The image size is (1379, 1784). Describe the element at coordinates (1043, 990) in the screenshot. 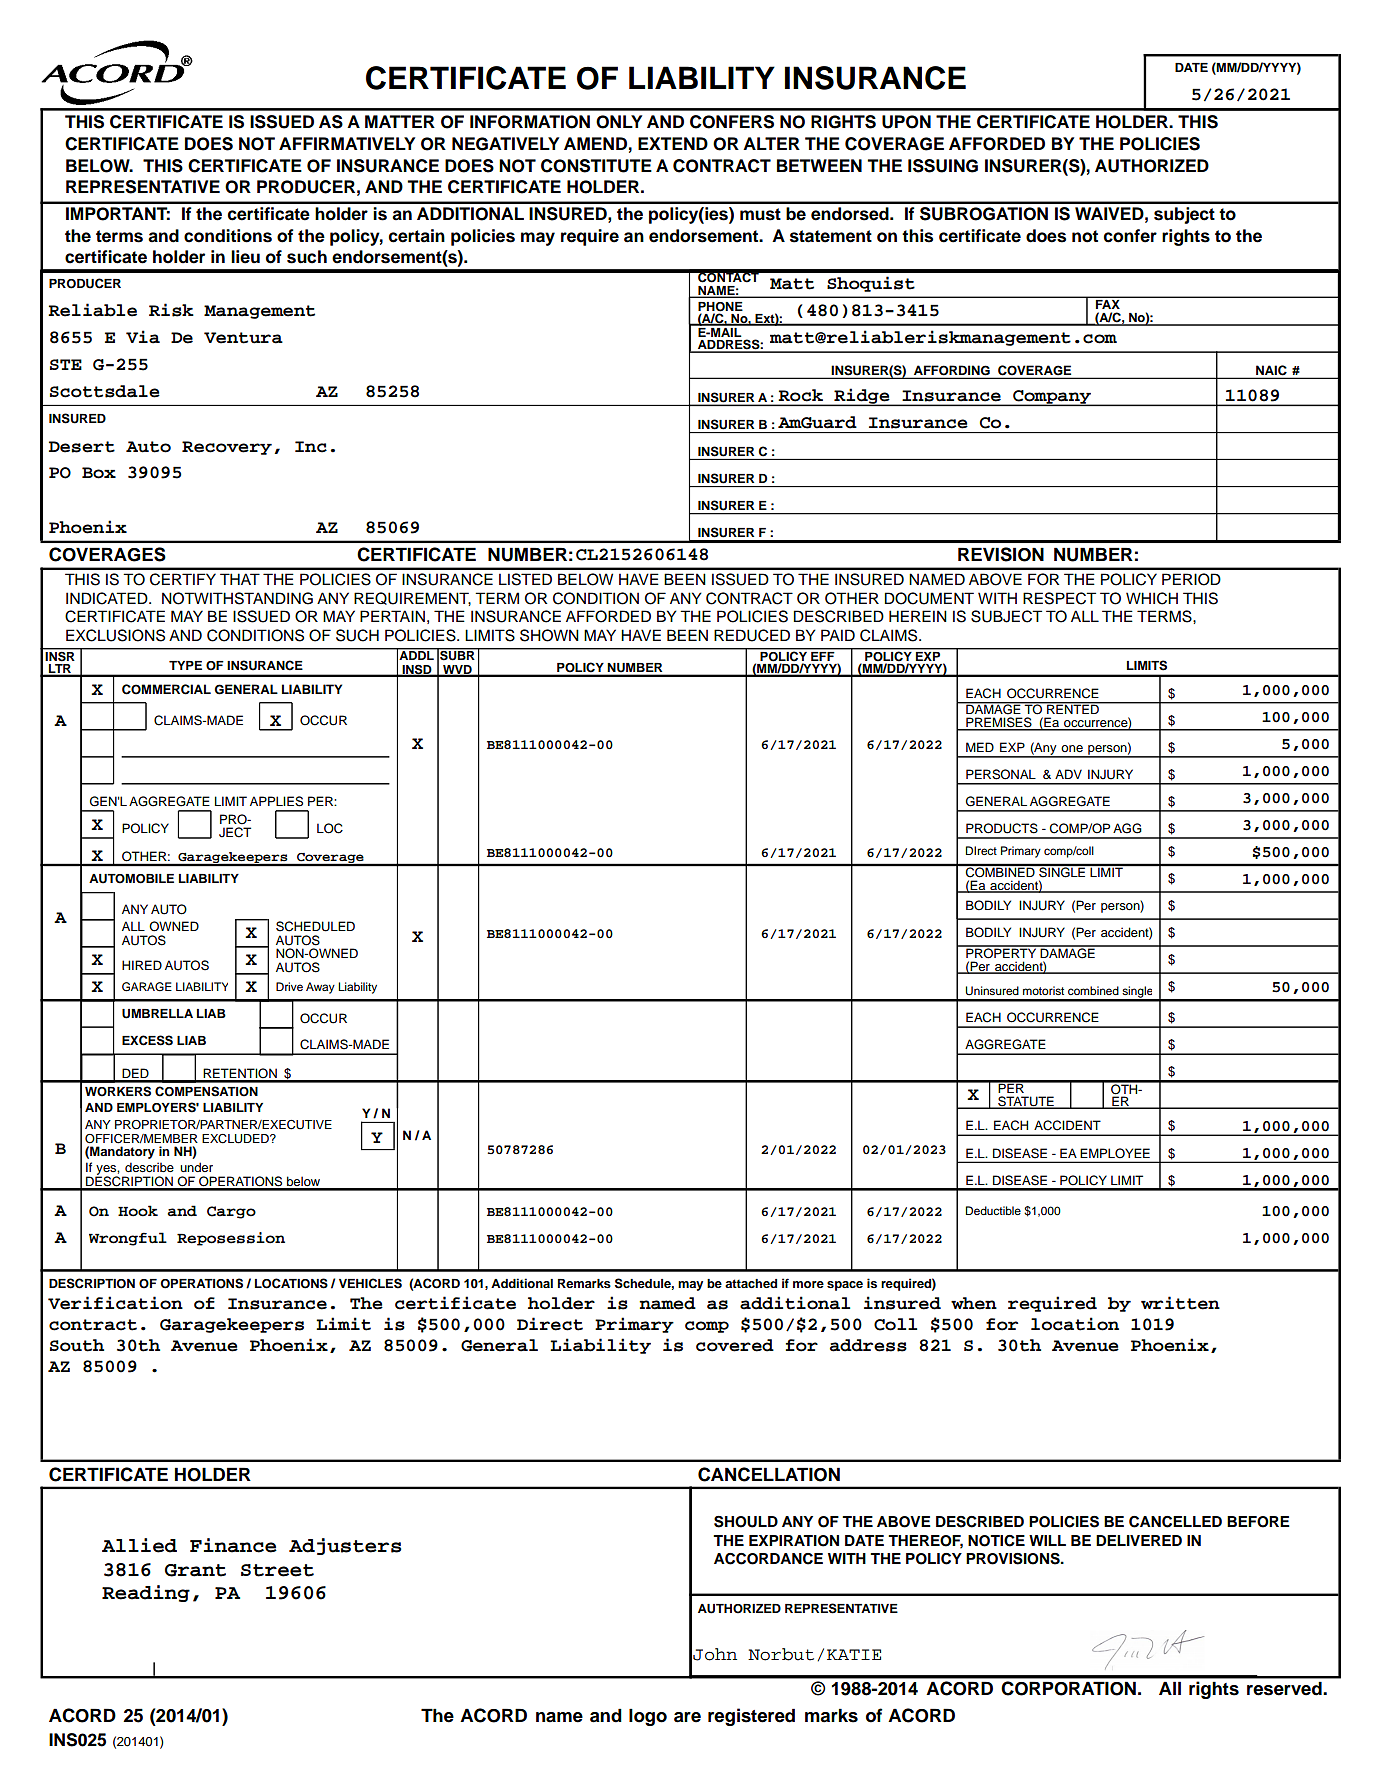

I see `motorist` at that location.
